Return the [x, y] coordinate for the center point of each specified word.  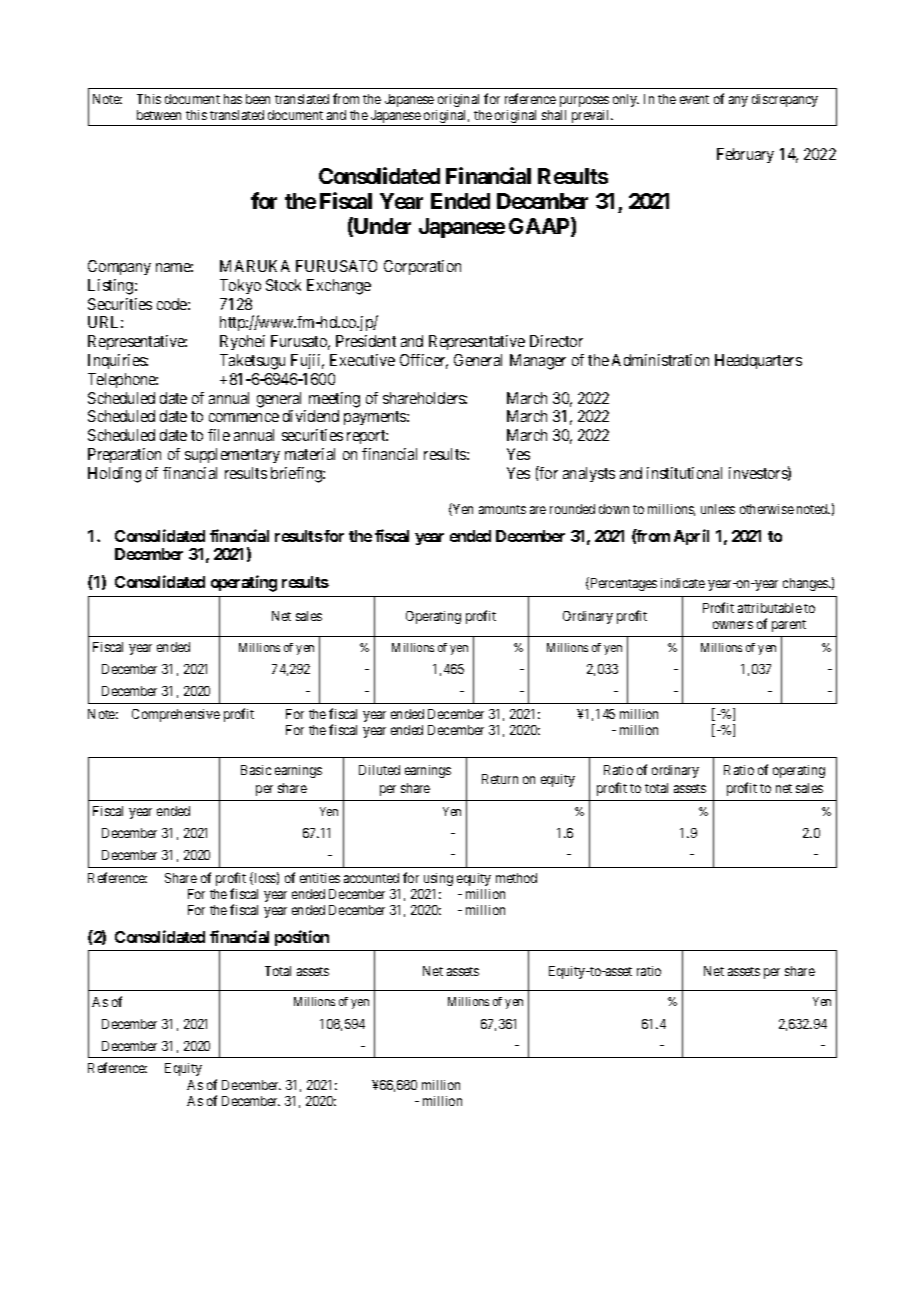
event [694, 99]
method [516, 878]
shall [554, 115]
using [438, 879]
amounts [502, 509]
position [302, 938]
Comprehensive [176, 715]
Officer [424, 361]
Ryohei [242, 342]
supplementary [232, 455]
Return [500, 779]
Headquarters [758, 361]
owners [733, 625]
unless [718, 509]
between [159, 115]
